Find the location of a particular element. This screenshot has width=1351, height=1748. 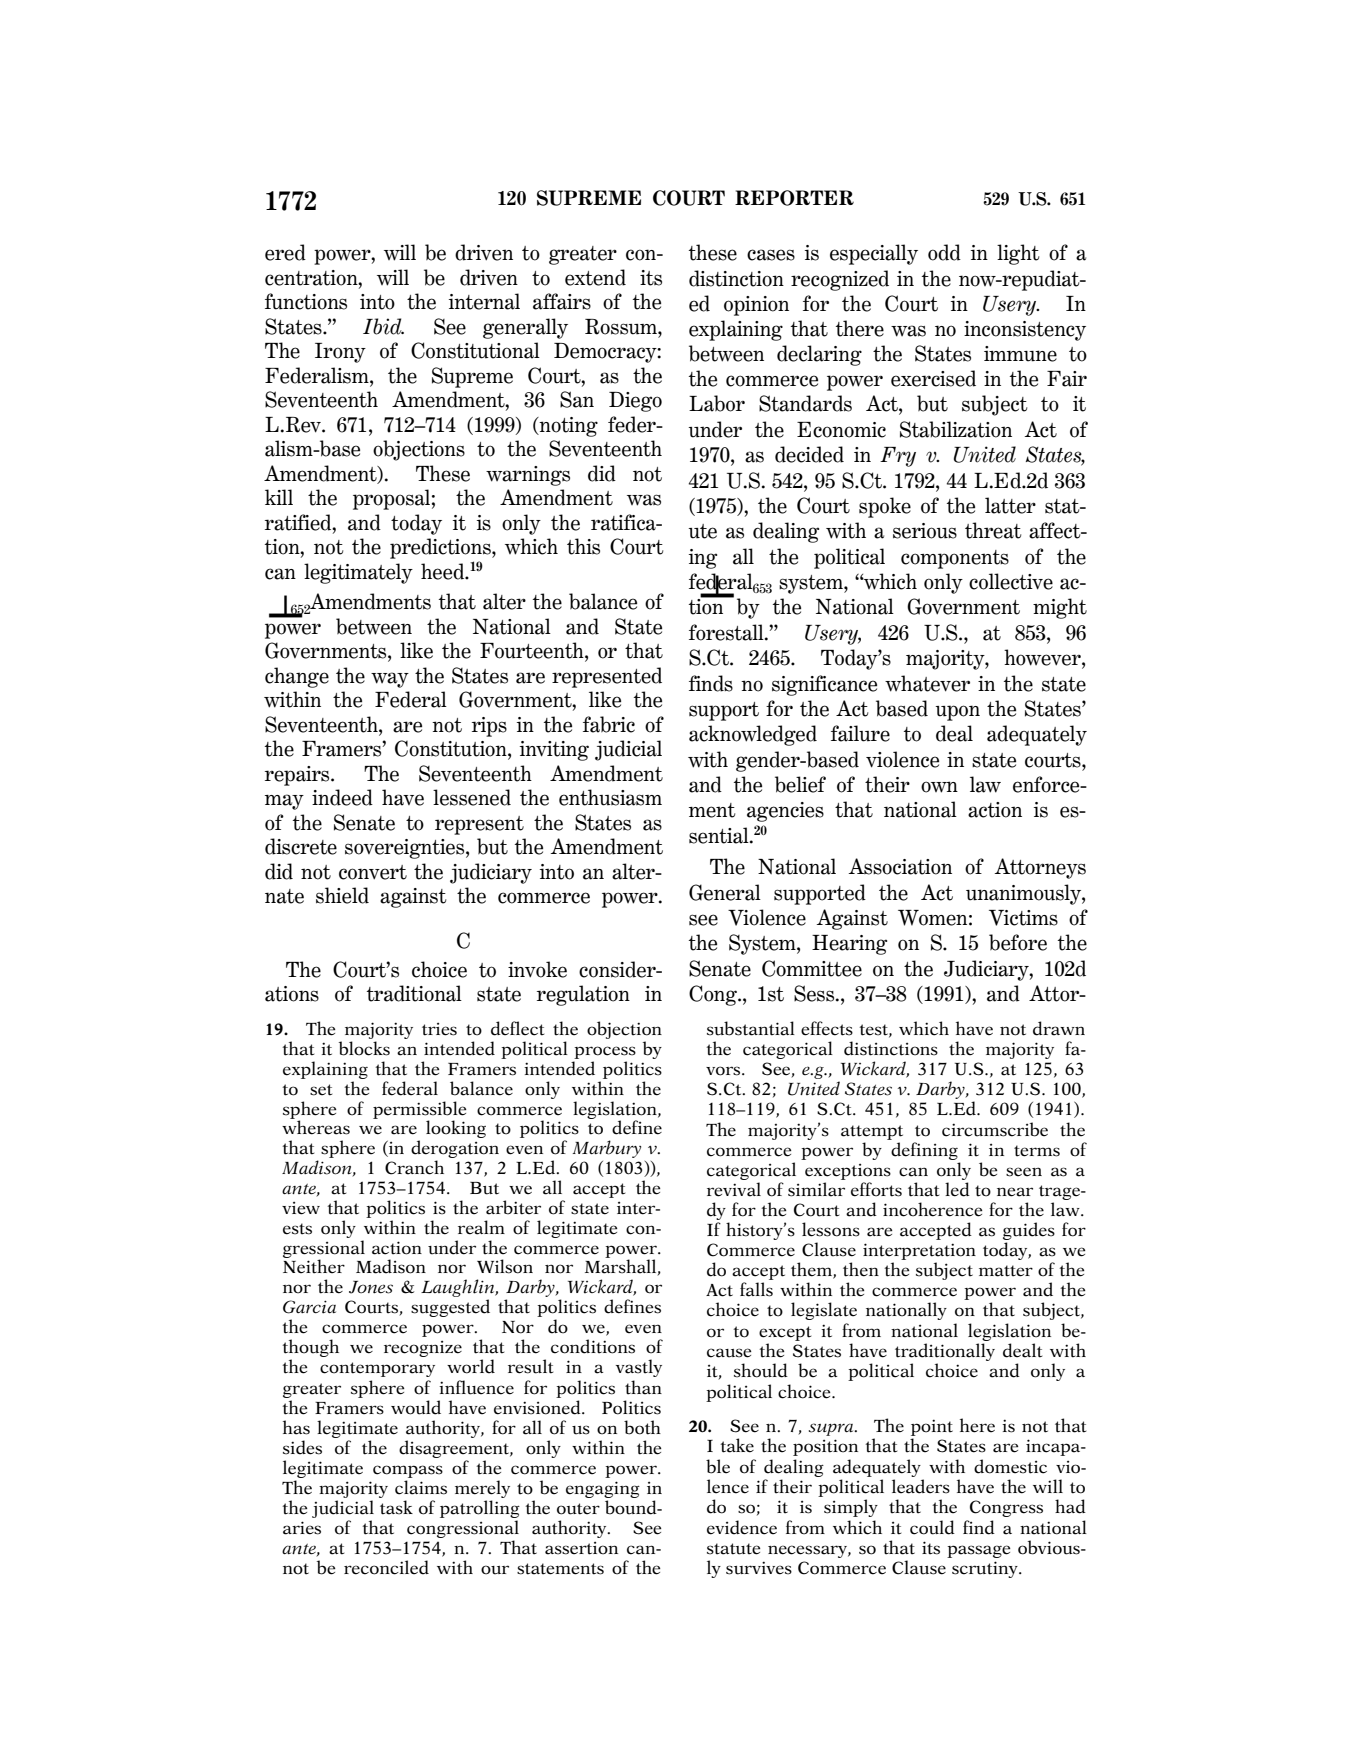

ered is located at coordinates (285, 252).
